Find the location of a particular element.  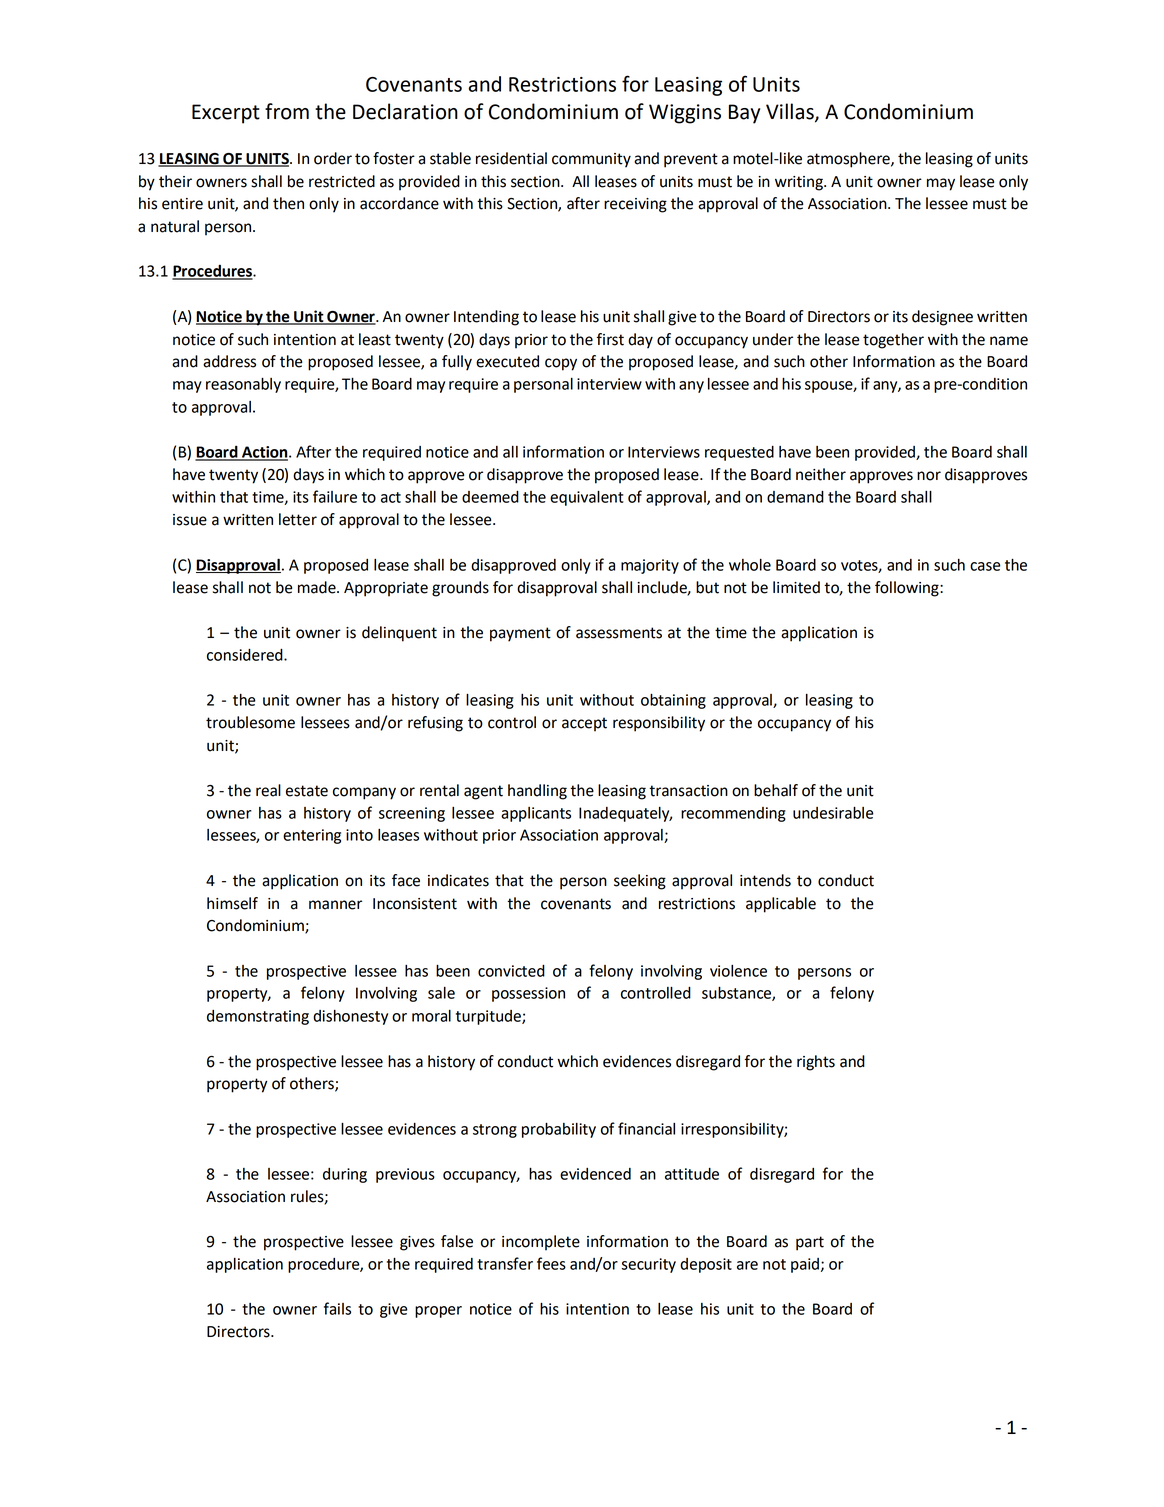

fees is located at coordinates (551, 1263).
